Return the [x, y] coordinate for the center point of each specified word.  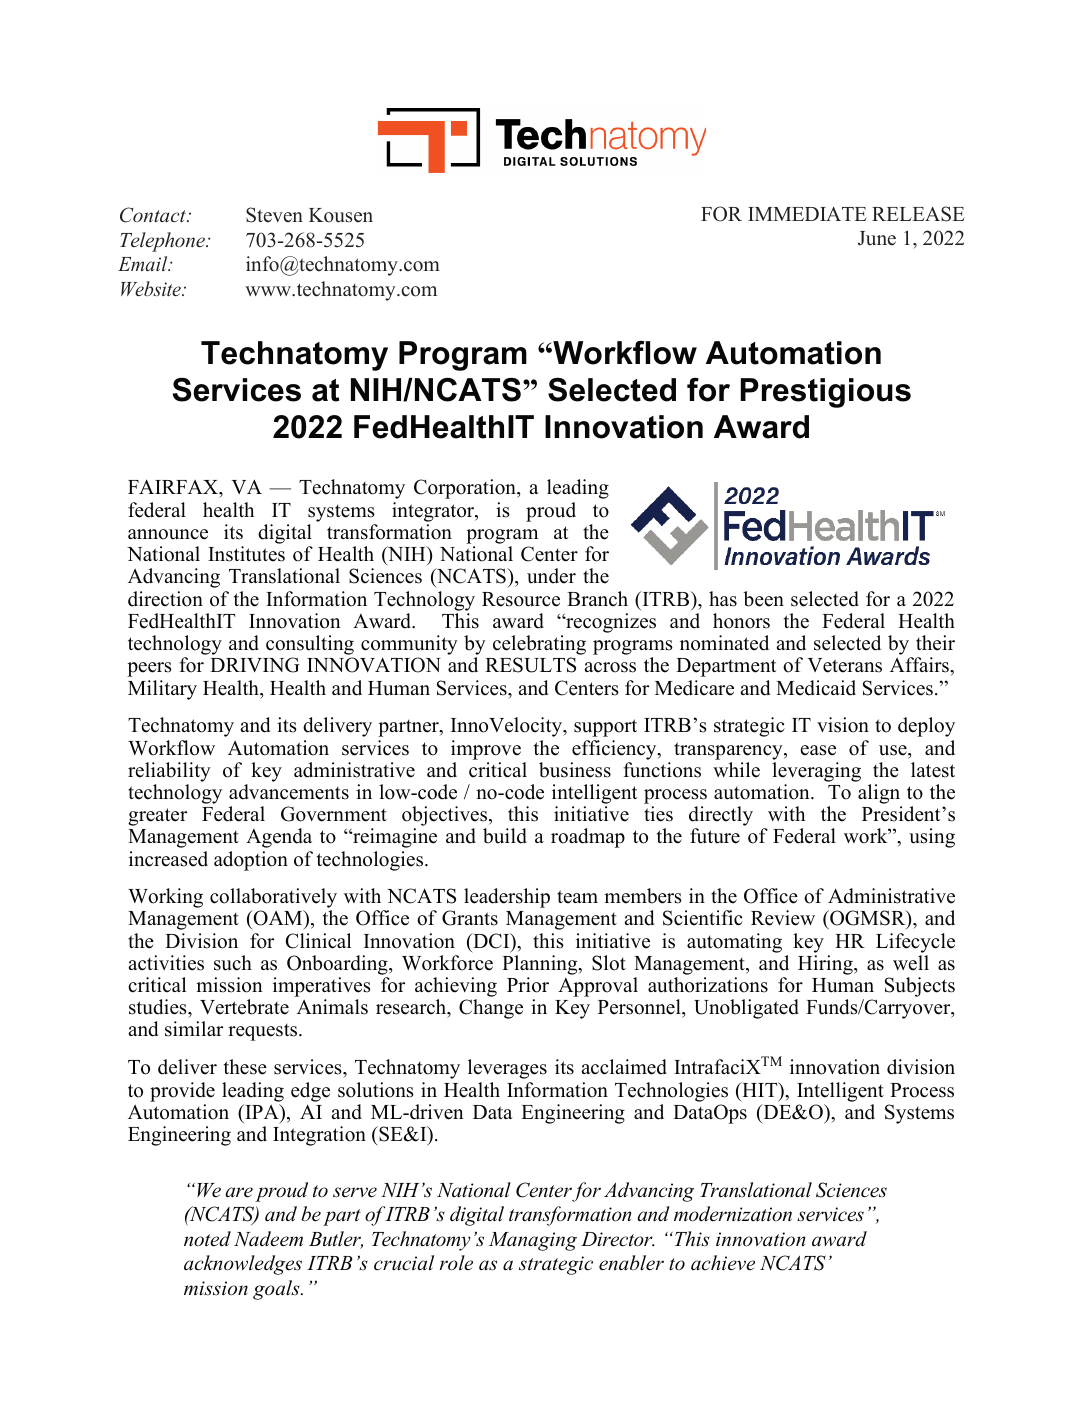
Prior [528, 985]
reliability [169, 772]
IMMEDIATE [807, 214]
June [877, 238]
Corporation [466, 489]
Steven [274, 215]
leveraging [816, 772]
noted [207, 1239]
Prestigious [826, 393]
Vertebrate [244, 1007]
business [575, 770]
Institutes [246, 554]
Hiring [826, 965]
